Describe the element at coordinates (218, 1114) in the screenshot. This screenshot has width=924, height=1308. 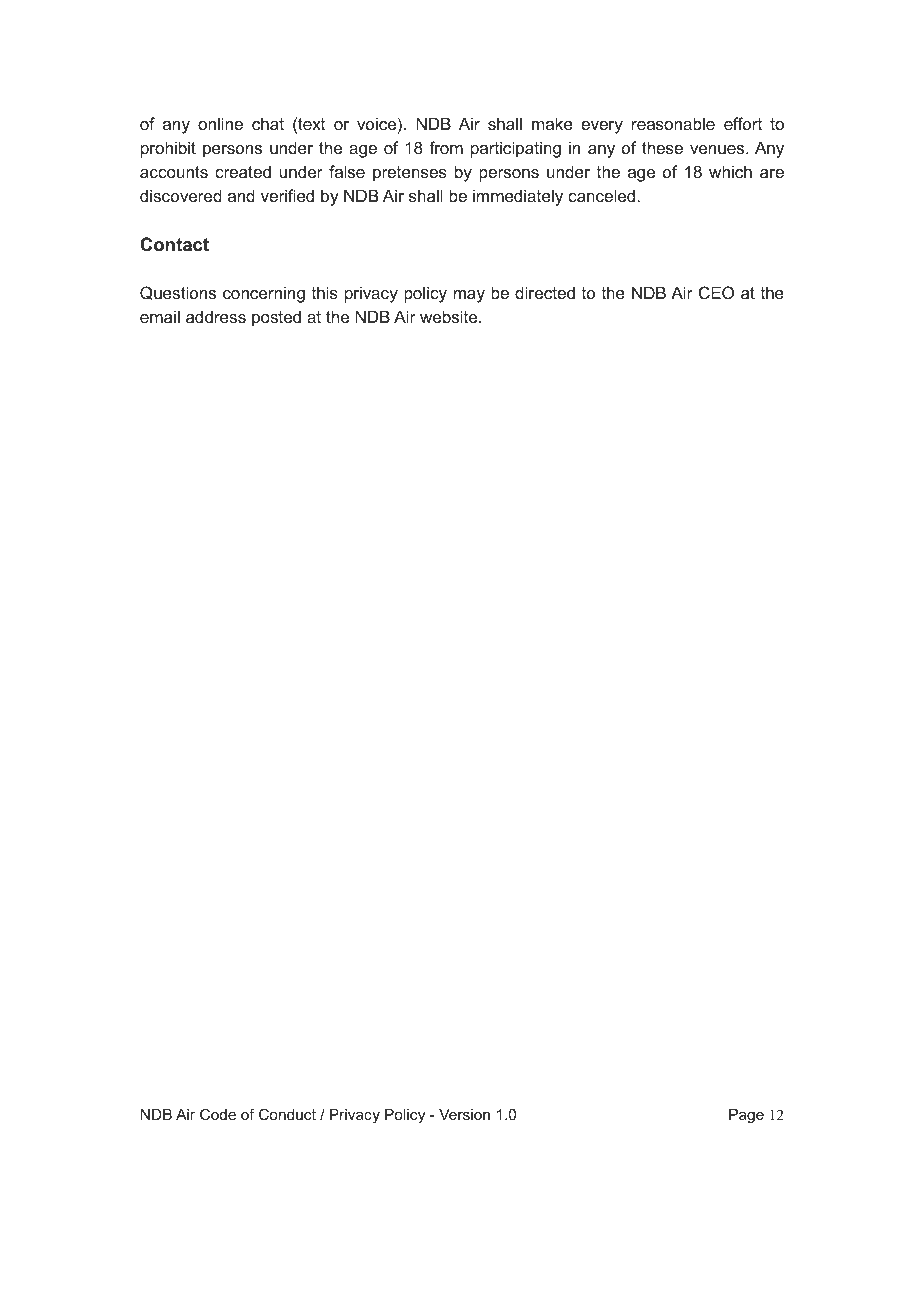
I see `Code` at that location.
